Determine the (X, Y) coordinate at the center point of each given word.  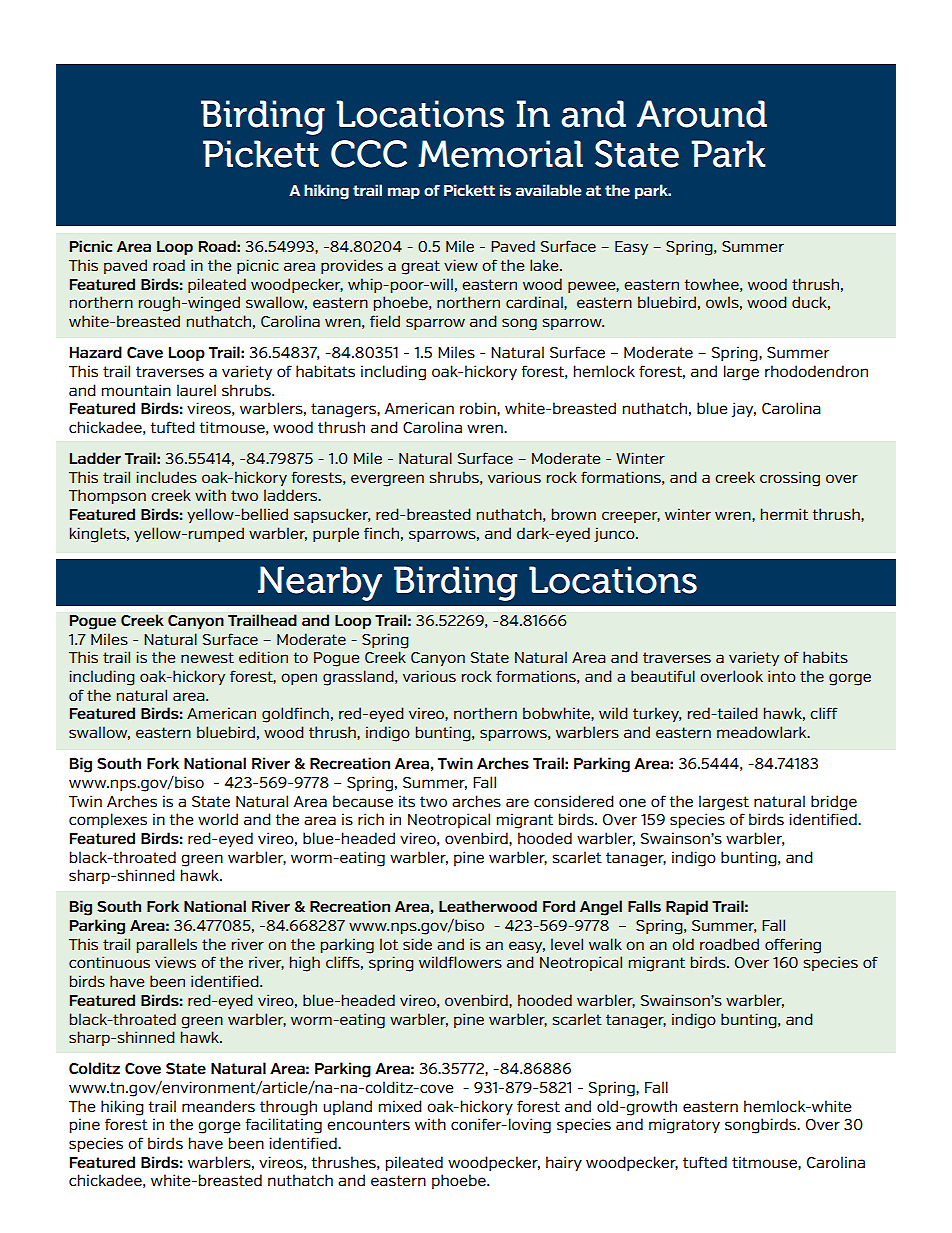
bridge (834, 803)
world (218, 819)
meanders (218, 1106)
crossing (790, 479)
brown (574, 514)
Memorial (500, 154)
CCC (369, 154)
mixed (400, 1106)
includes (166, 477)
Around (702, 114)
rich (371, 819)
